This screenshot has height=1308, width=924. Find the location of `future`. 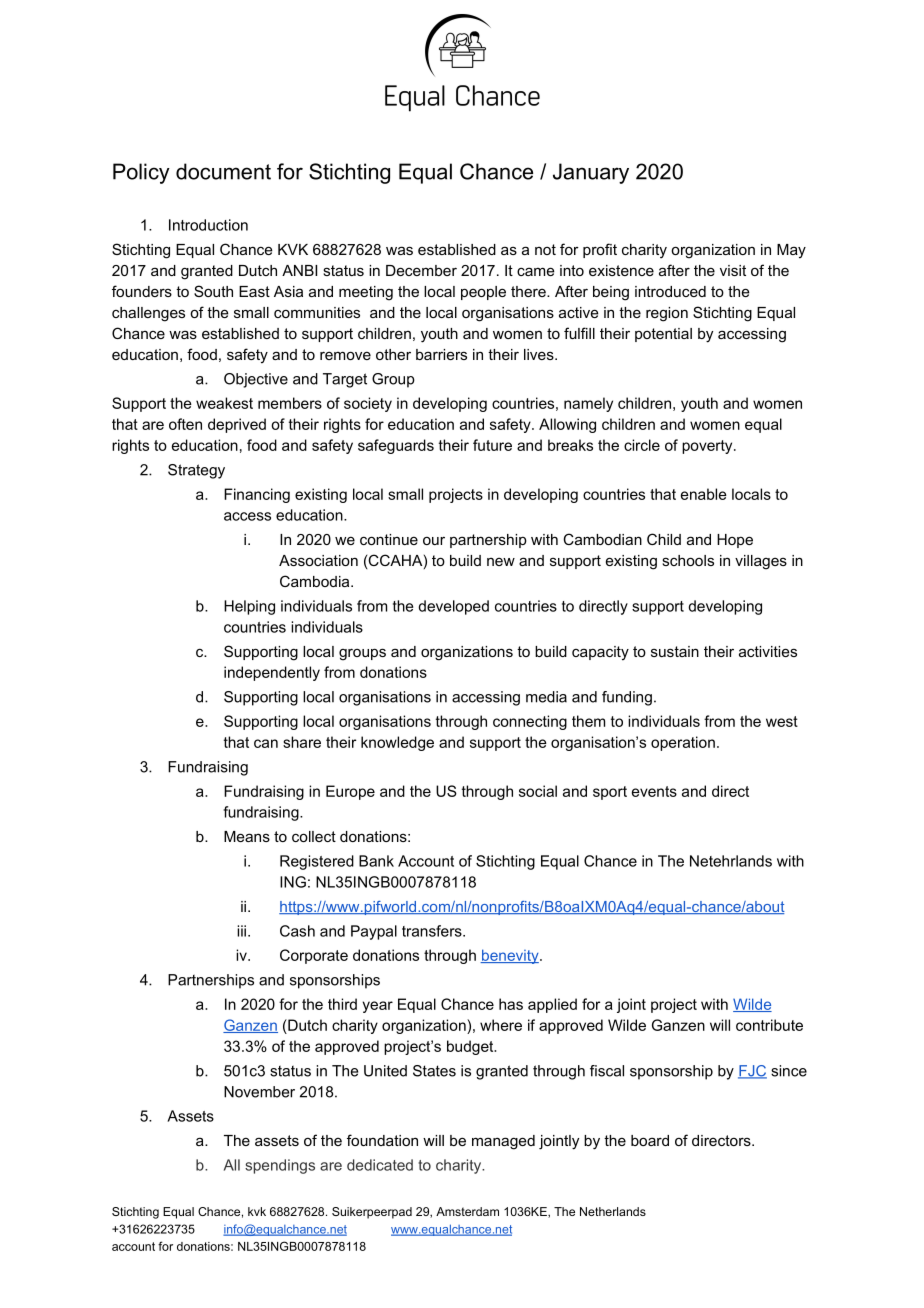

future is located at coordinates (492, 445).
